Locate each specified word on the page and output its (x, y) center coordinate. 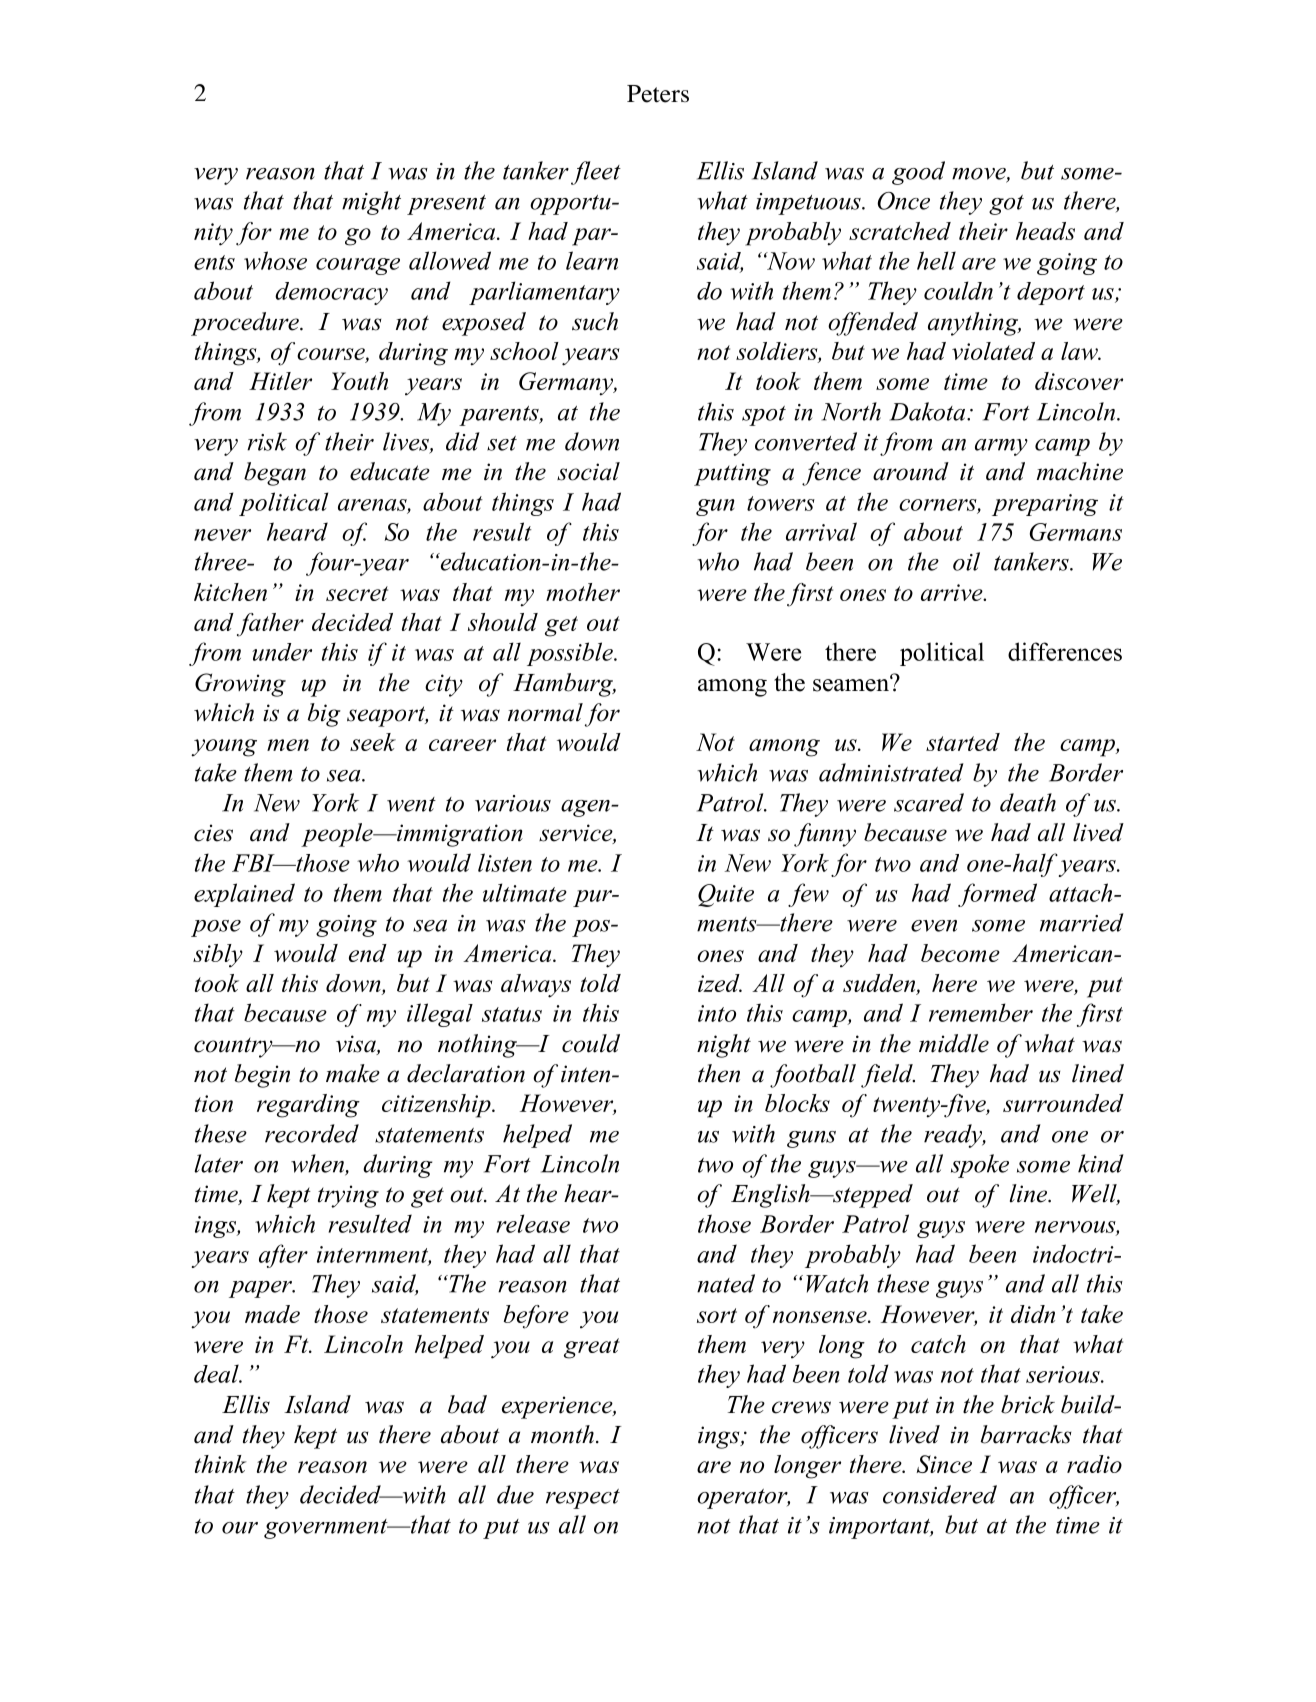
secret (357, 593)
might (371, 203)
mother (583, 592)
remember (981, 1012)
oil (966, 561)
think (220, 1464)
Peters (658, 94)
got (1006, 205)
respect (583, 1499)
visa (357, 1045)
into (717, 1013)
